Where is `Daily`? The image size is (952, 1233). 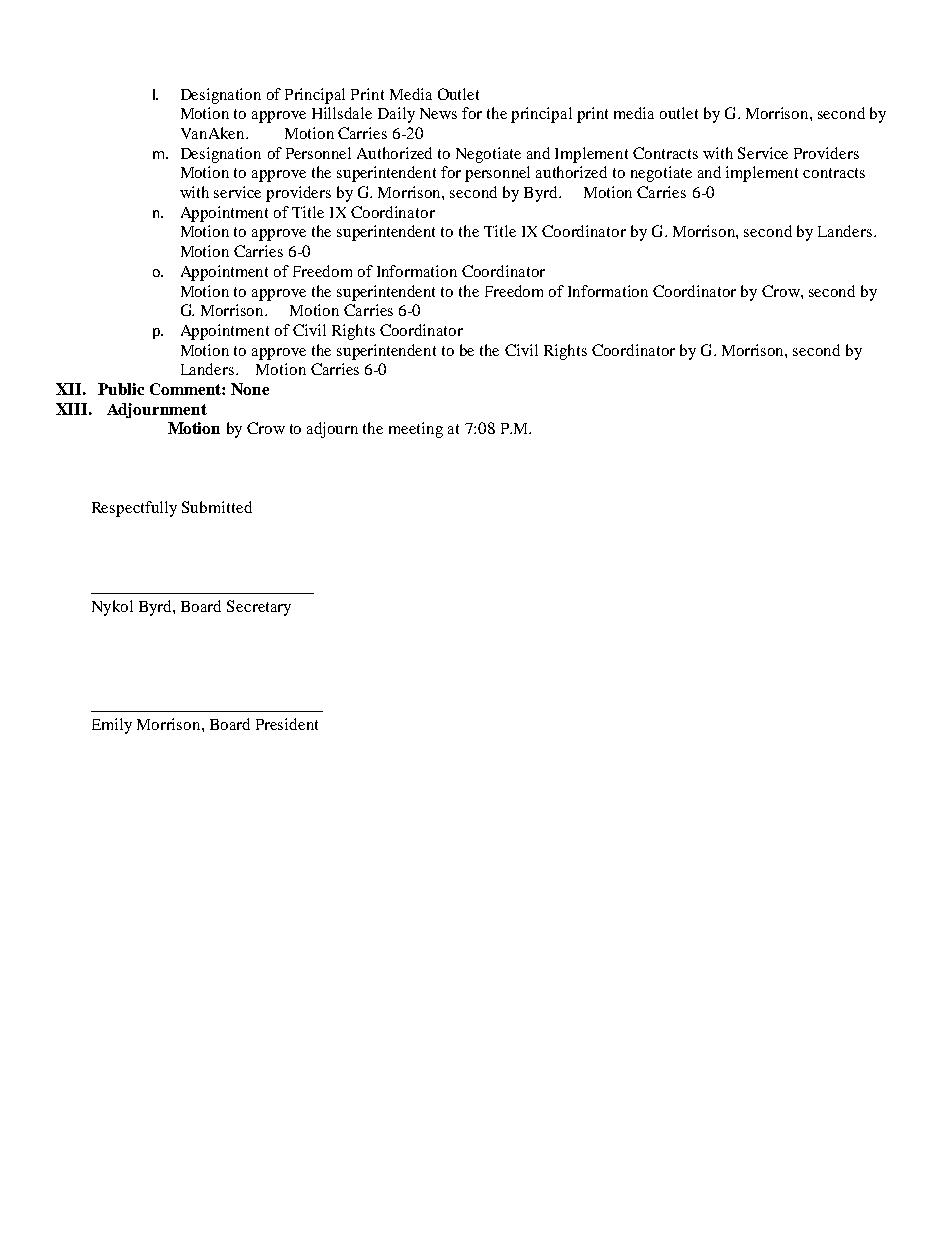
Daily is located at coordinates (396, 115).
